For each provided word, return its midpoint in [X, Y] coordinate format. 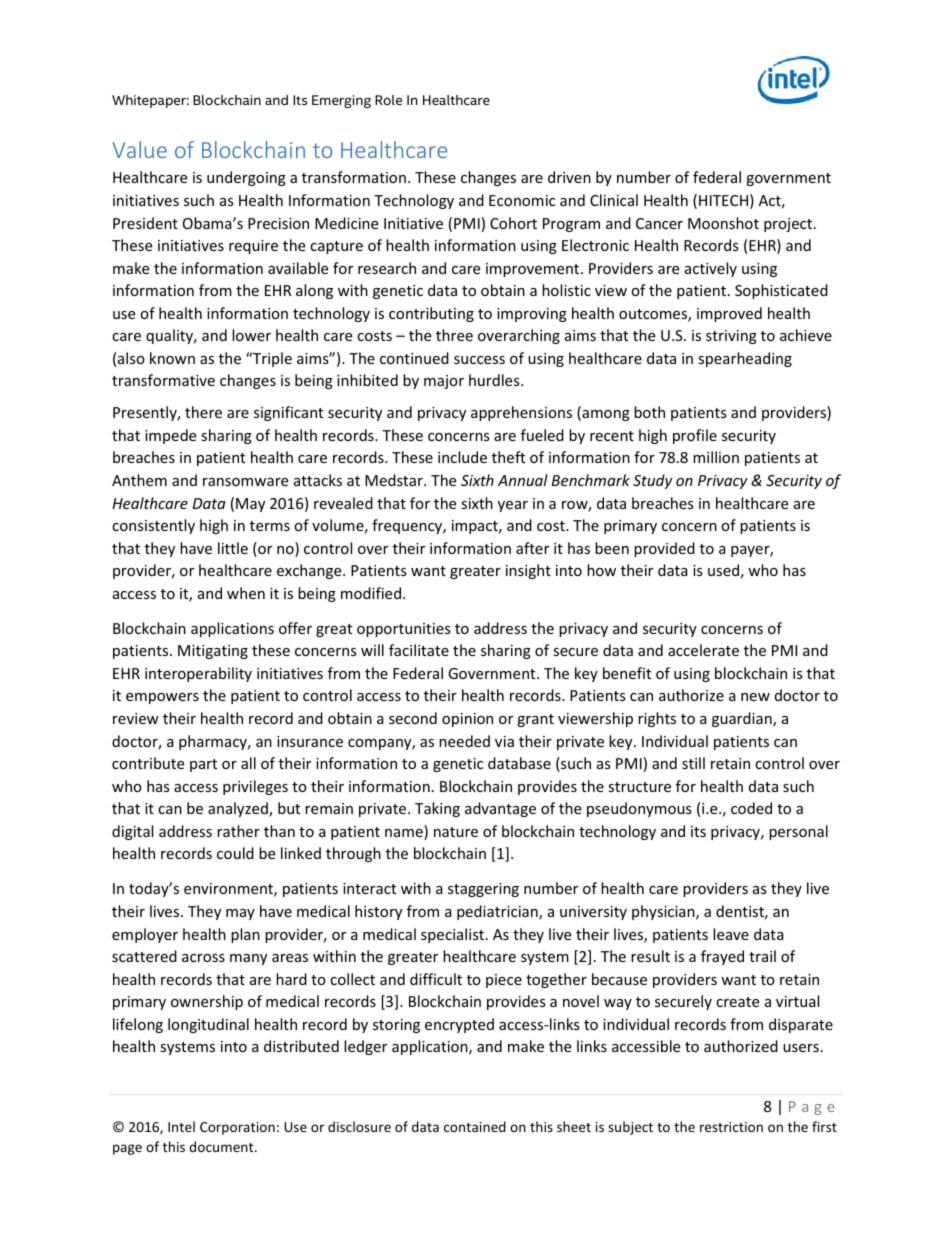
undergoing [246, 178]
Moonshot [723, 223]
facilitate [419, 650]
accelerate [703, 650]
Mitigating [213, 652]
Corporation [237, 1128]
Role [388, 100]
